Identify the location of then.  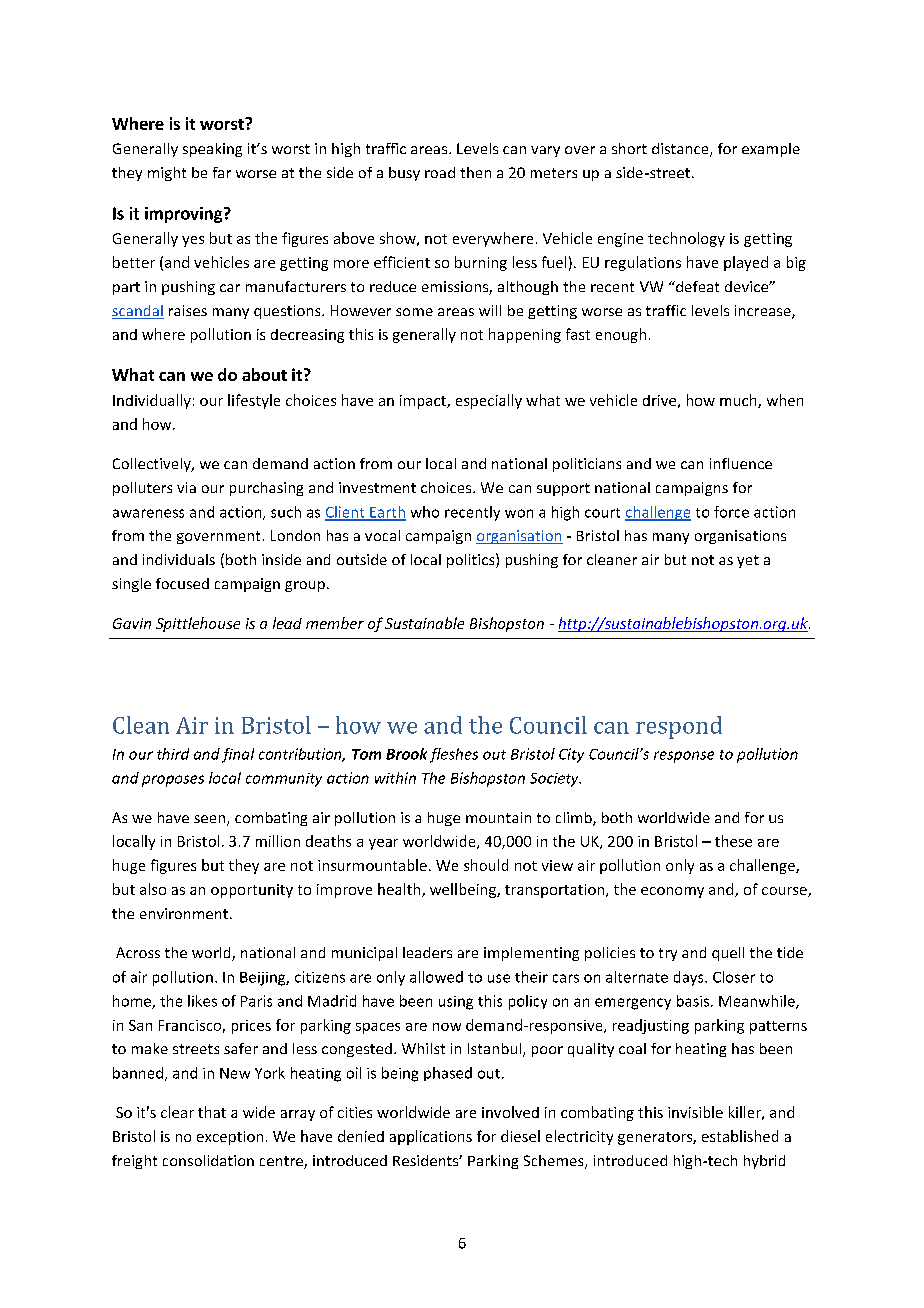
(475, 172).
